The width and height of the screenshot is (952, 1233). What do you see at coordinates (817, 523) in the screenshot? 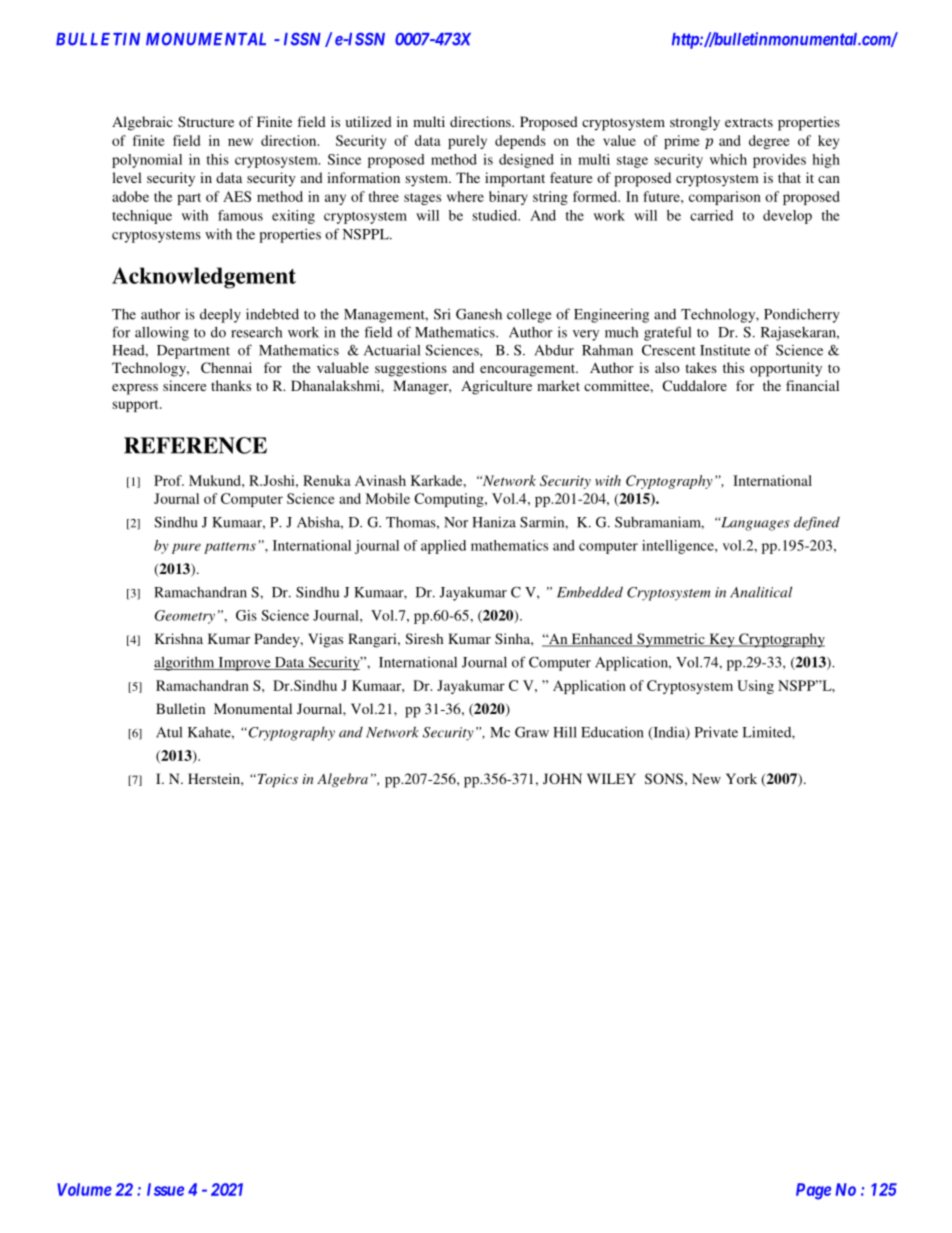
I see `defined` at bounding box center [817, 523].
